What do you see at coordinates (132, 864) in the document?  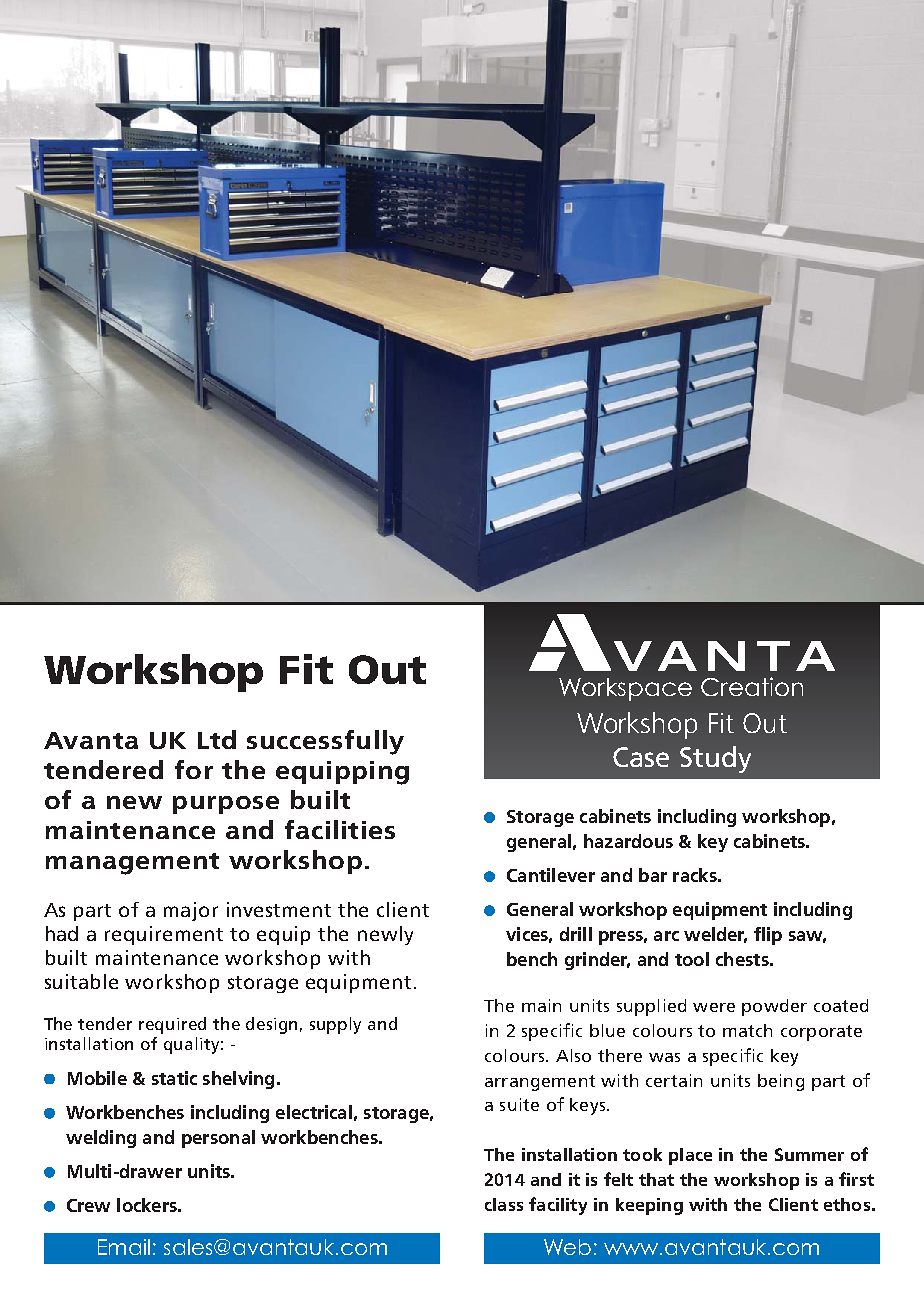 I see `management` at bounding box center [132, 864].
